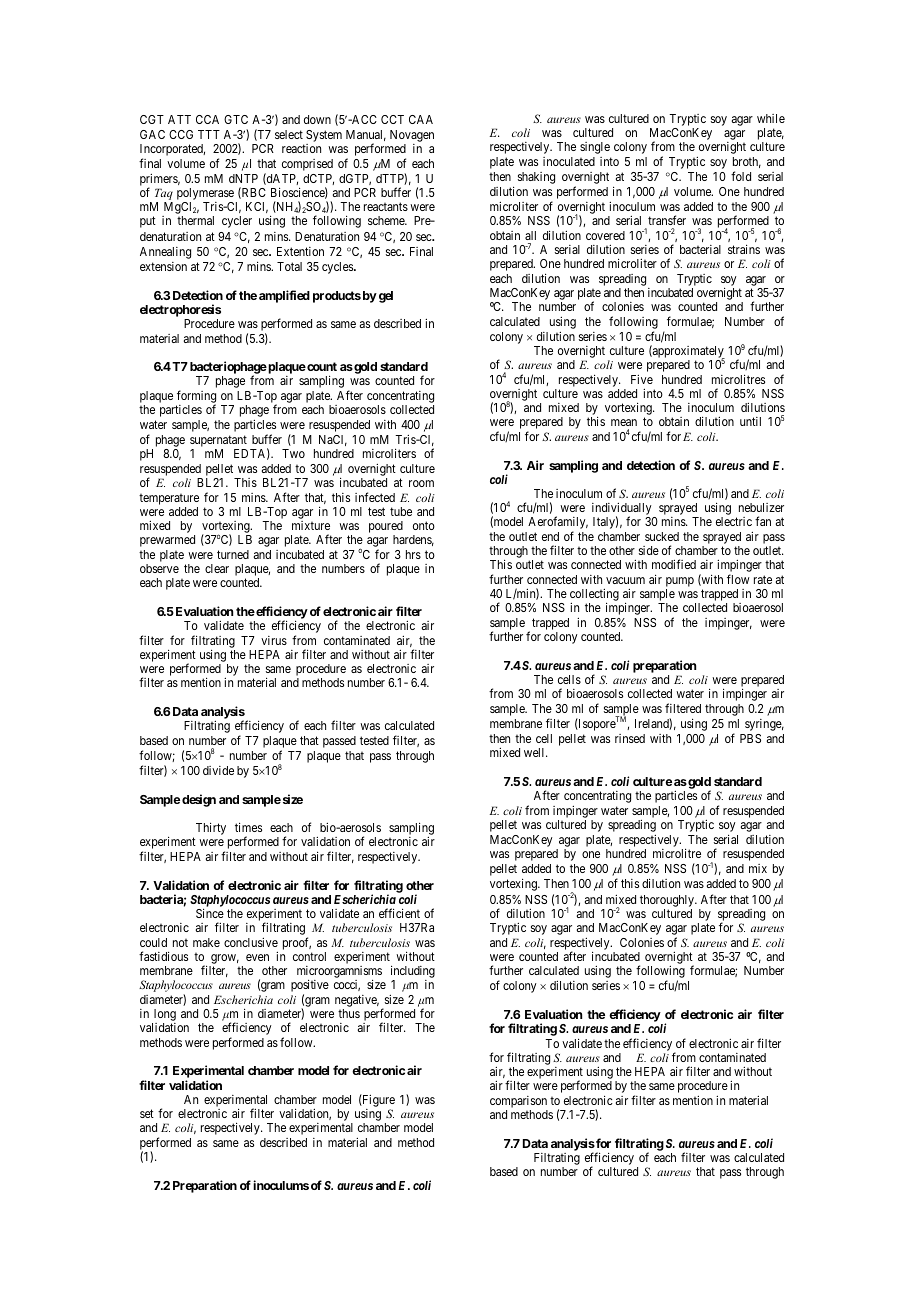  I want to click on infected, so click(375, 497).
